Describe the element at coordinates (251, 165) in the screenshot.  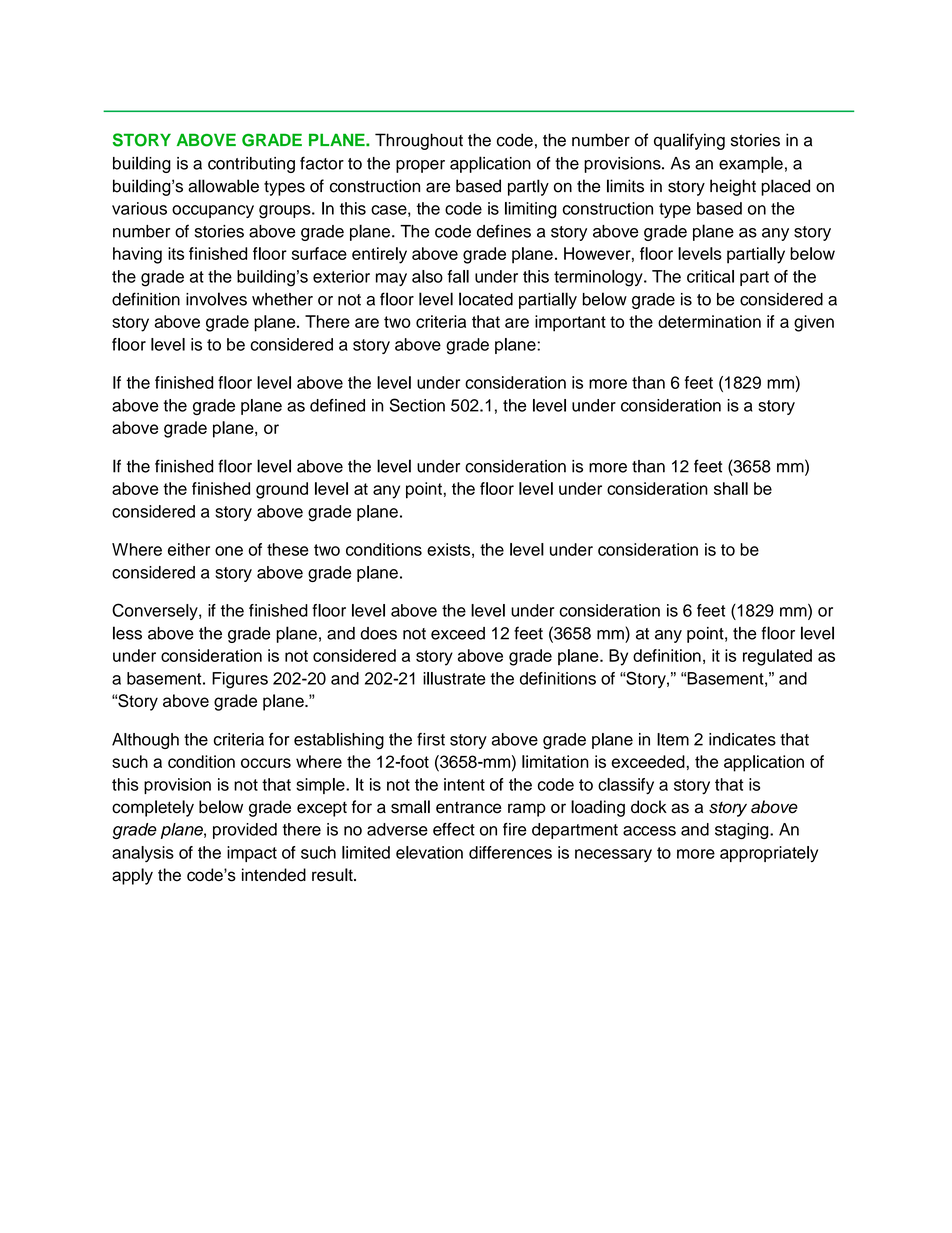
I see `contributing` at that location.
